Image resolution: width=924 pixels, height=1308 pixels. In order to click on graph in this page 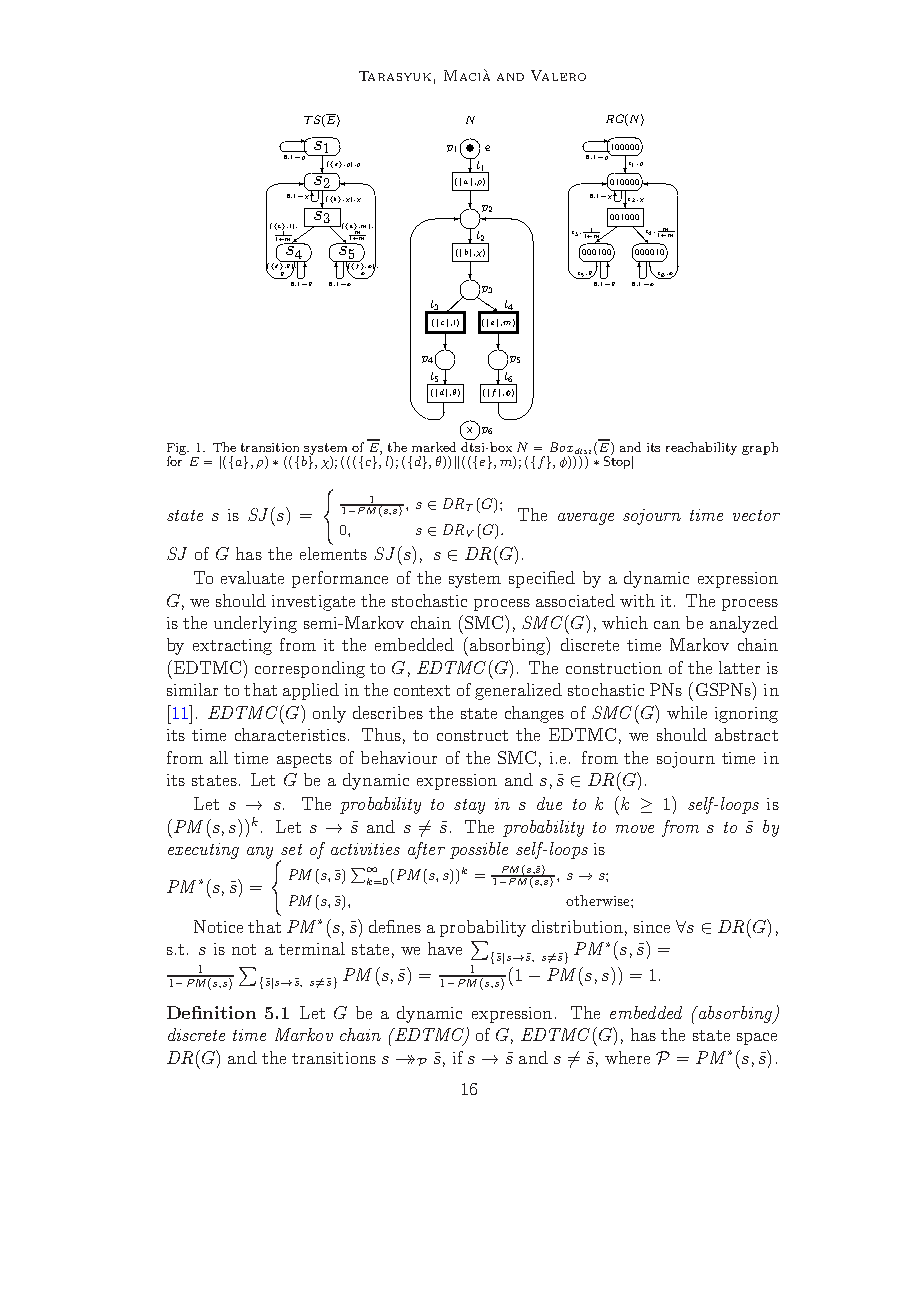, I will do `click(760, 448)`.
